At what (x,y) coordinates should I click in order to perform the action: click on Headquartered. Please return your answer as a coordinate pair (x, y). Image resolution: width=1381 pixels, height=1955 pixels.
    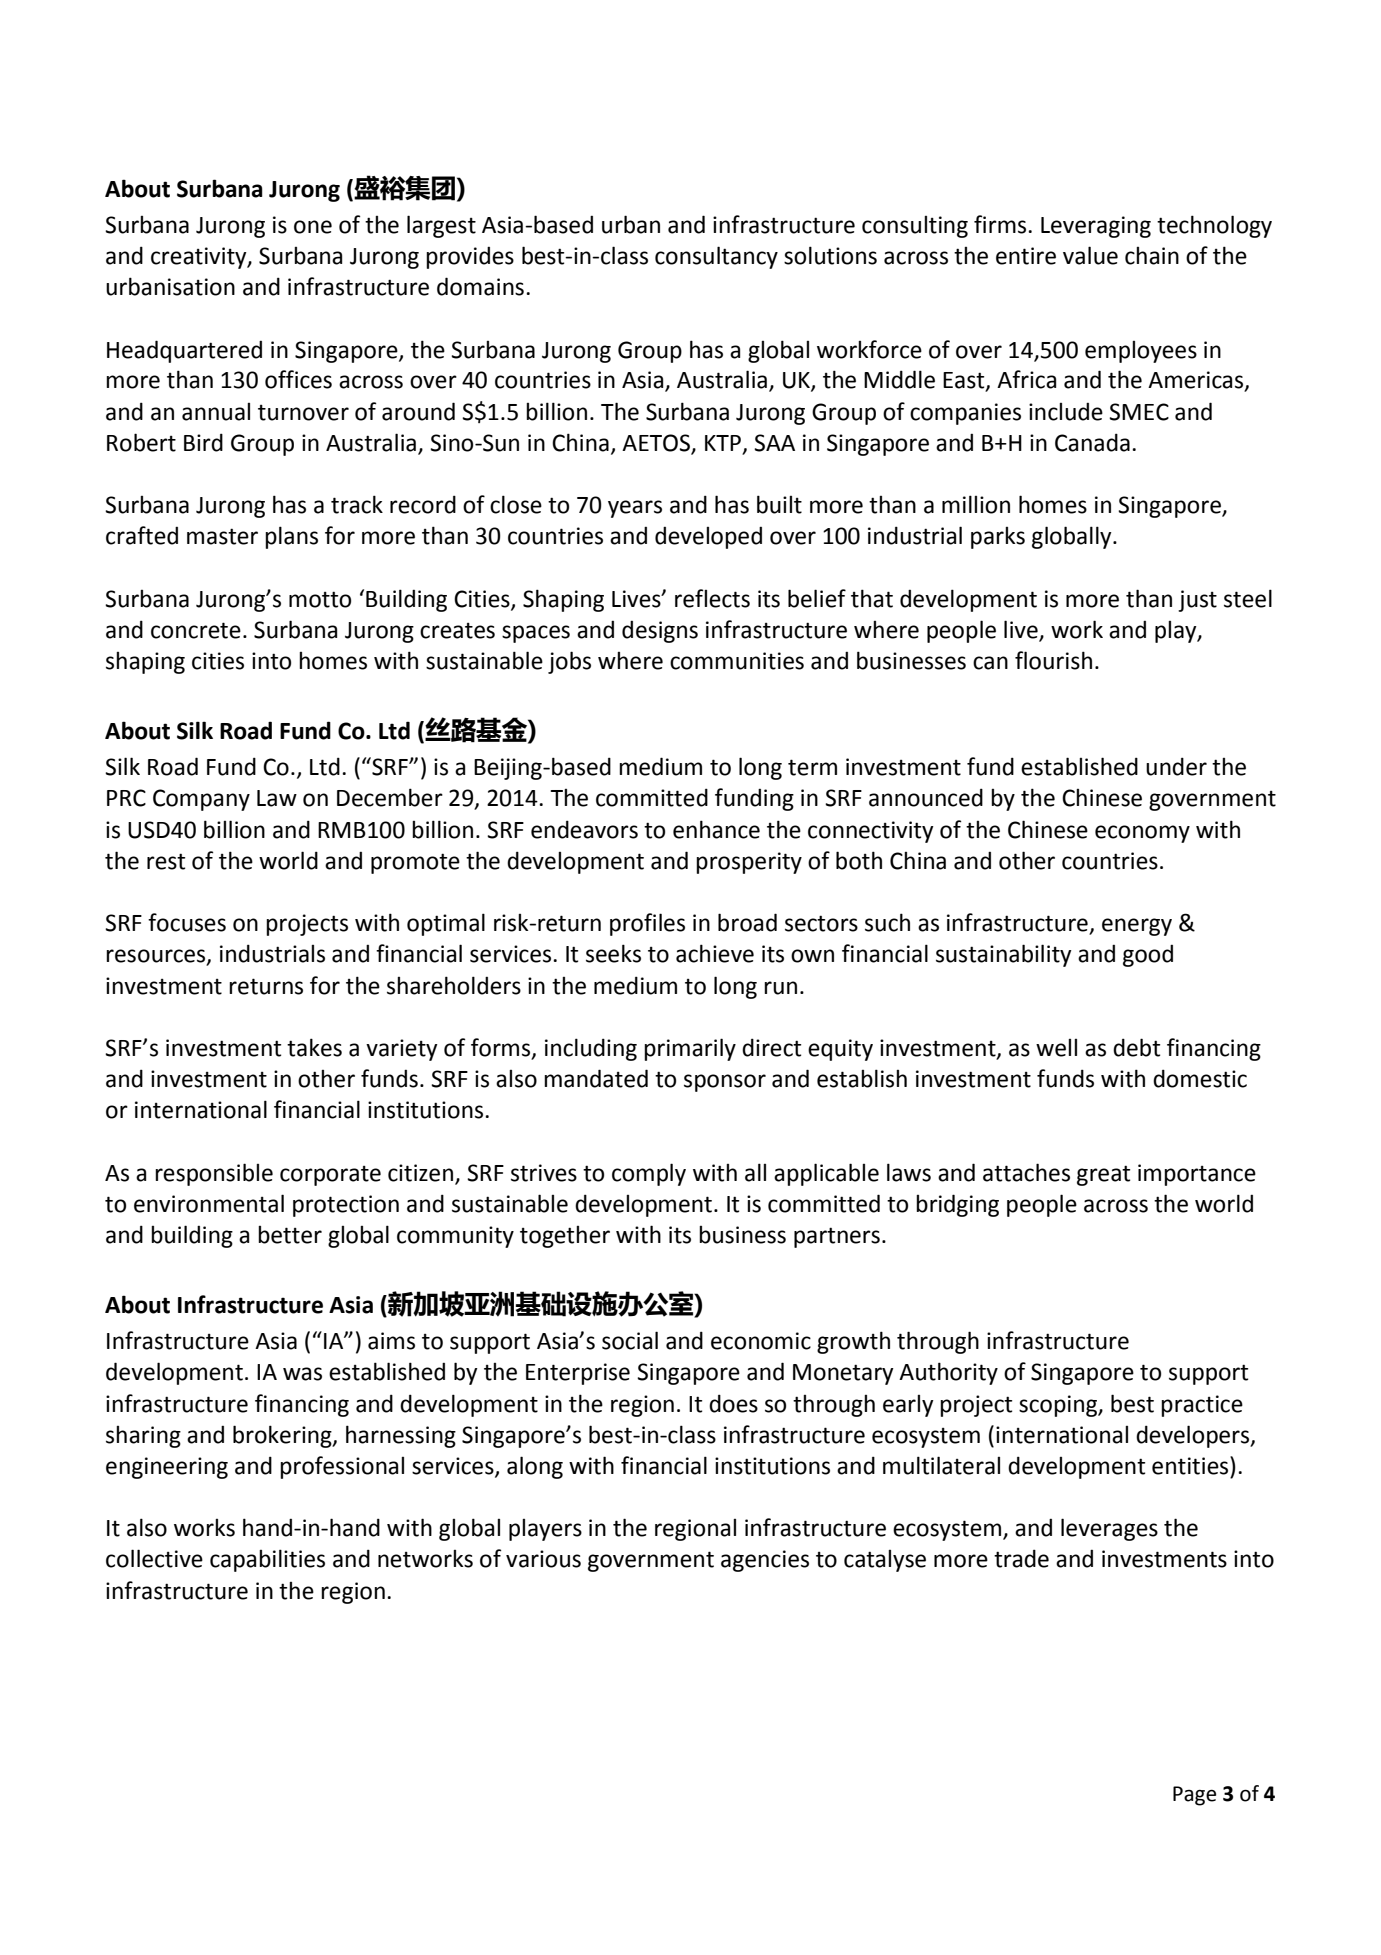
    Looking at the image, I should click on (184, 351).
